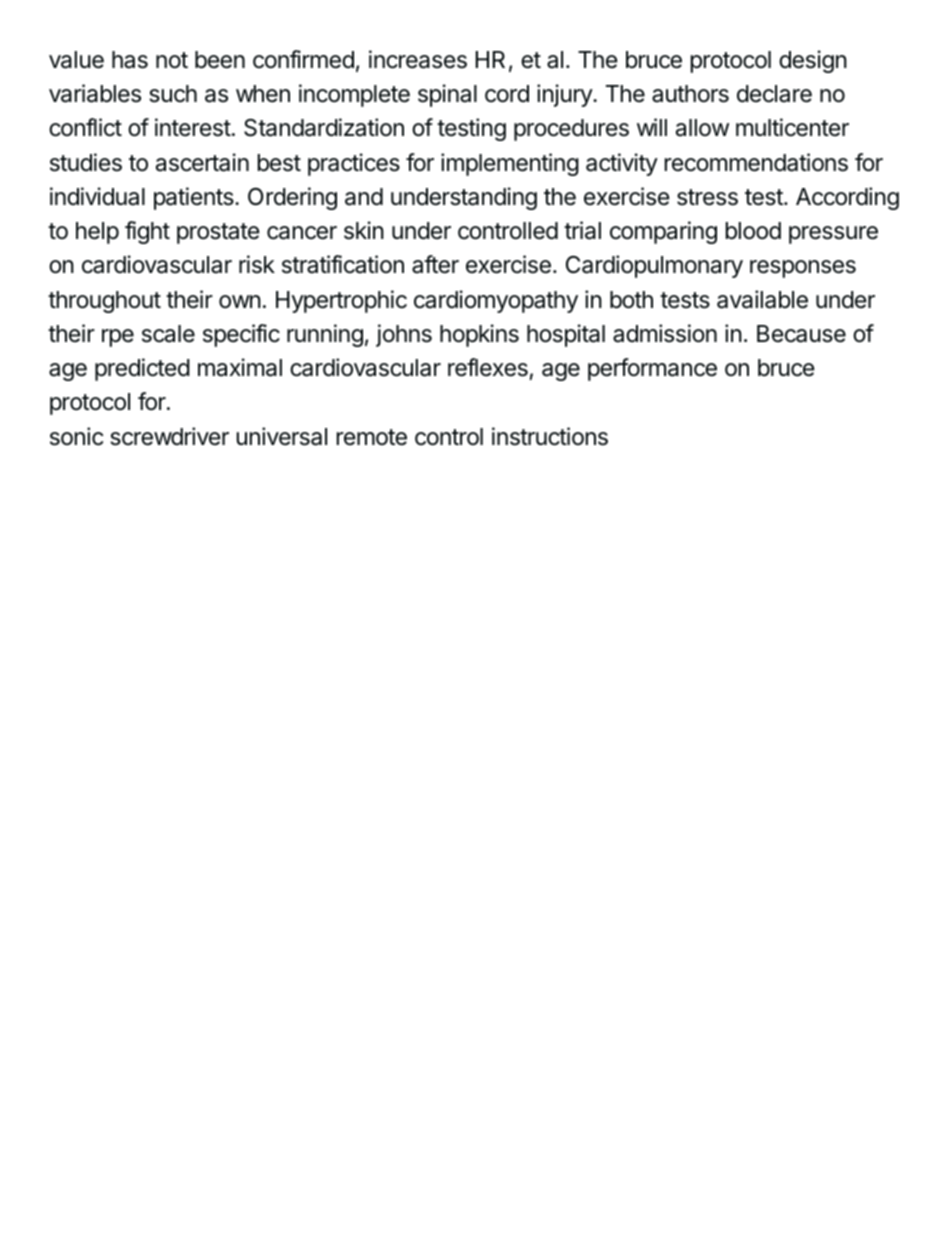 The width and height of the screenshot is (952, 1233). Describe the element at coordinates (169, 436) in the screenshot. I see `screwdriver` at that location.
